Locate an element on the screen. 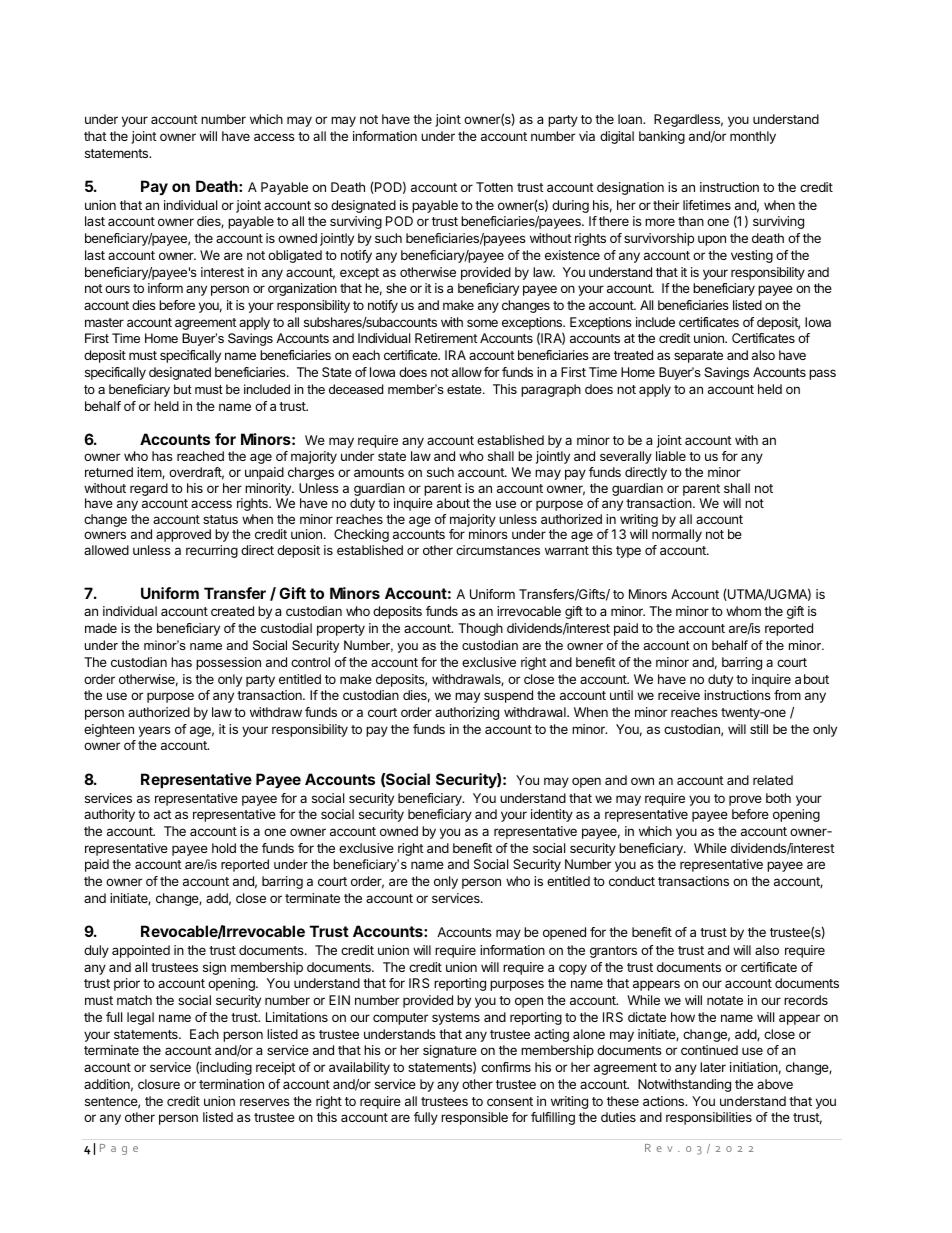 The width and height of the screenshot is (952, 1233). closure is located at coordinates (159, 1084).
